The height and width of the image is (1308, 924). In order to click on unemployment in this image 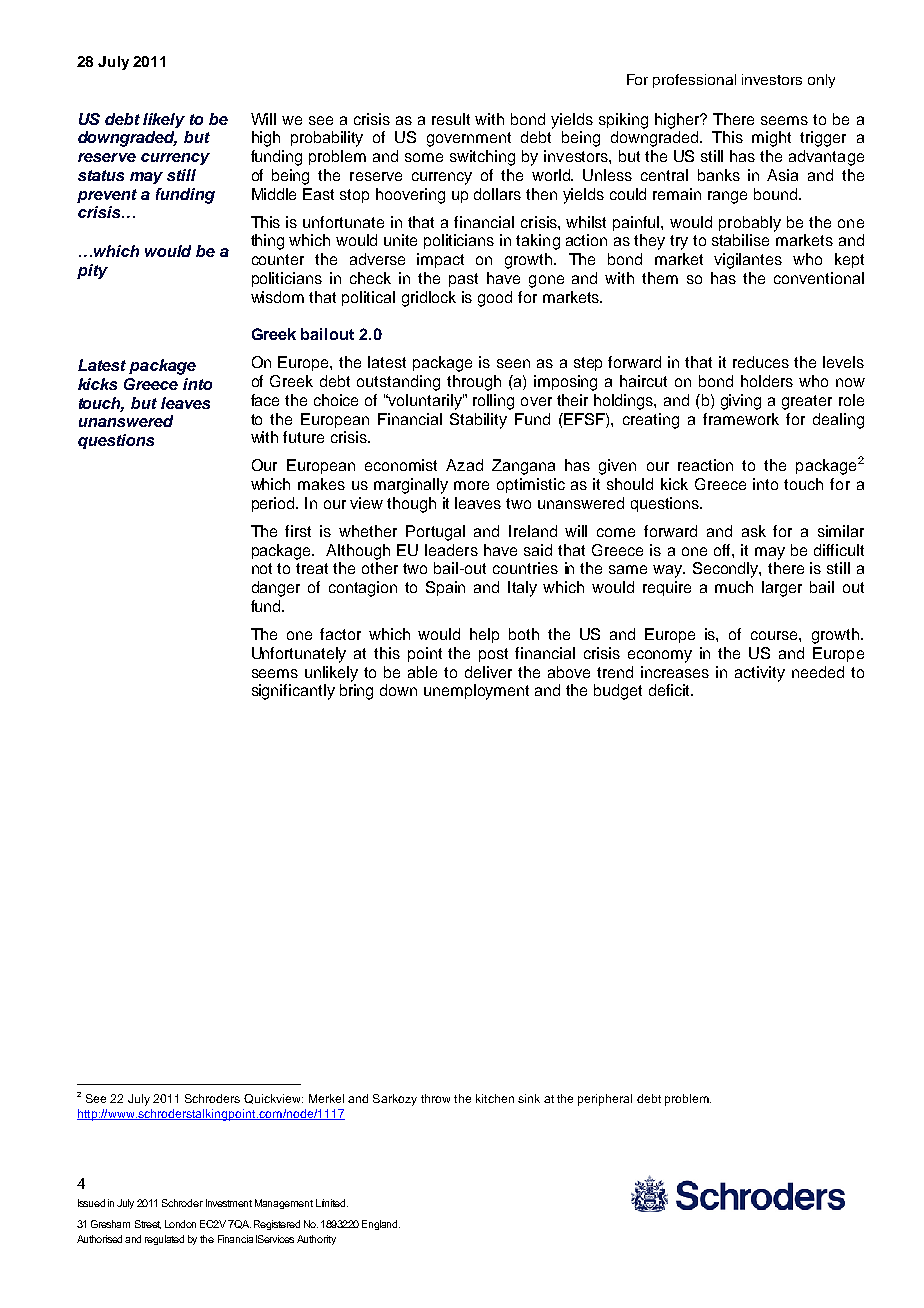, I will do `click(476, 692)`.
